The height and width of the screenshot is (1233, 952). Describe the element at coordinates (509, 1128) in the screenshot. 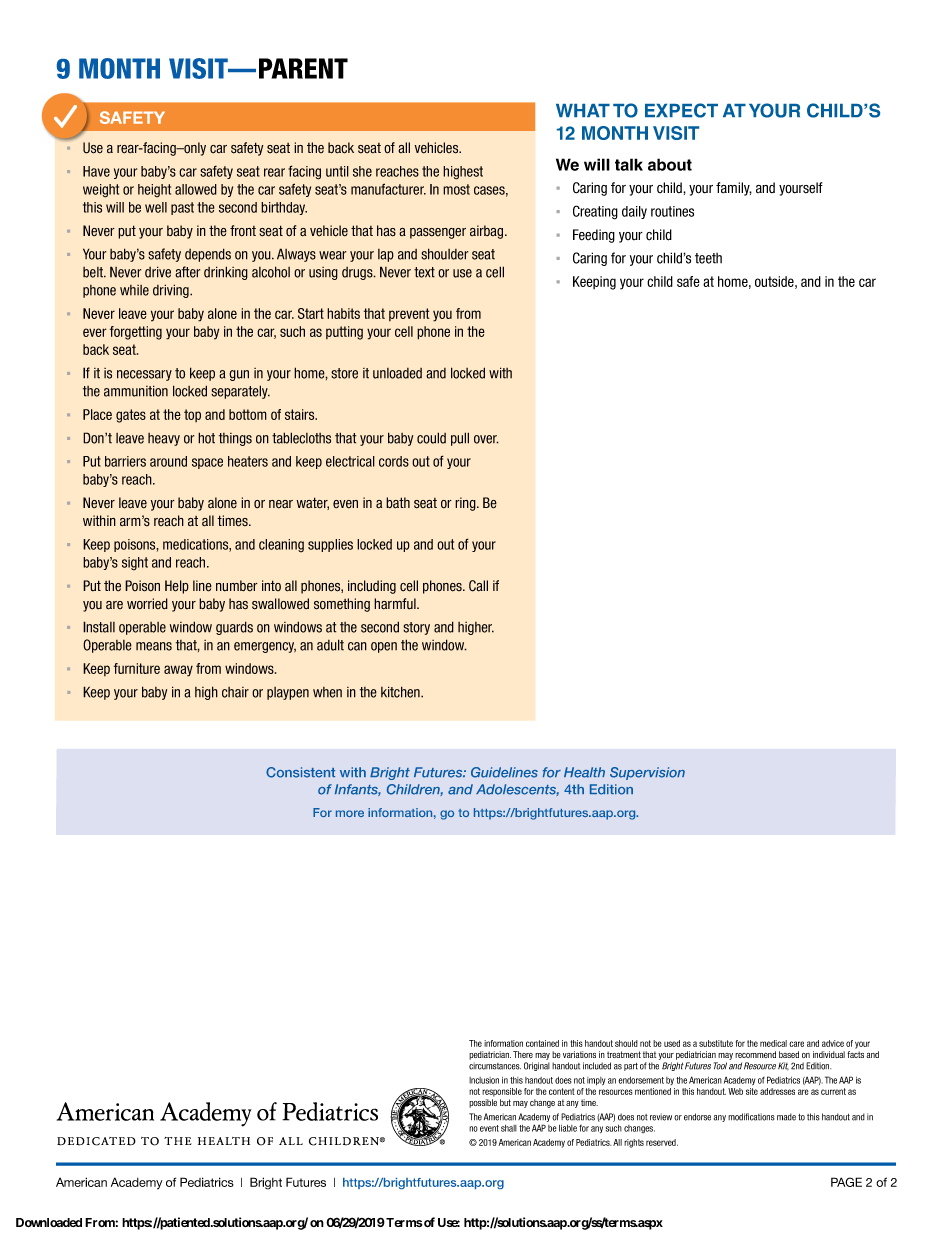

I see `shall` at that location.
